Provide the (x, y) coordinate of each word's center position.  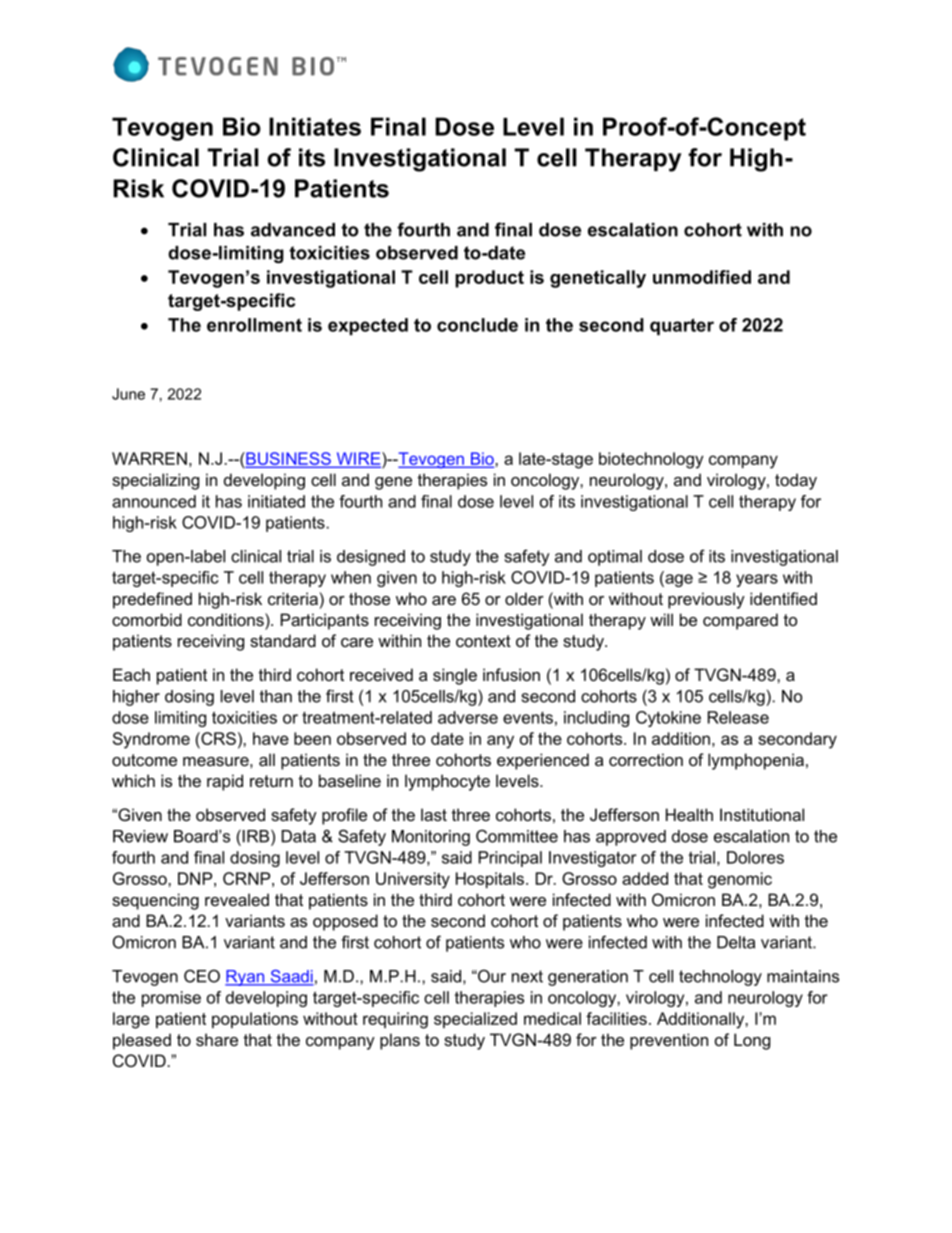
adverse (468, 717)
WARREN (149, 458)
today (796, 481)
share (217, 1039)
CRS (217, 738)
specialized (475, 1020)
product (489, 279)
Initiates (315, 126)
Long (752, 1041)
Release (738, 717)
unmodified (702, 277)
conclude (477, 325)
